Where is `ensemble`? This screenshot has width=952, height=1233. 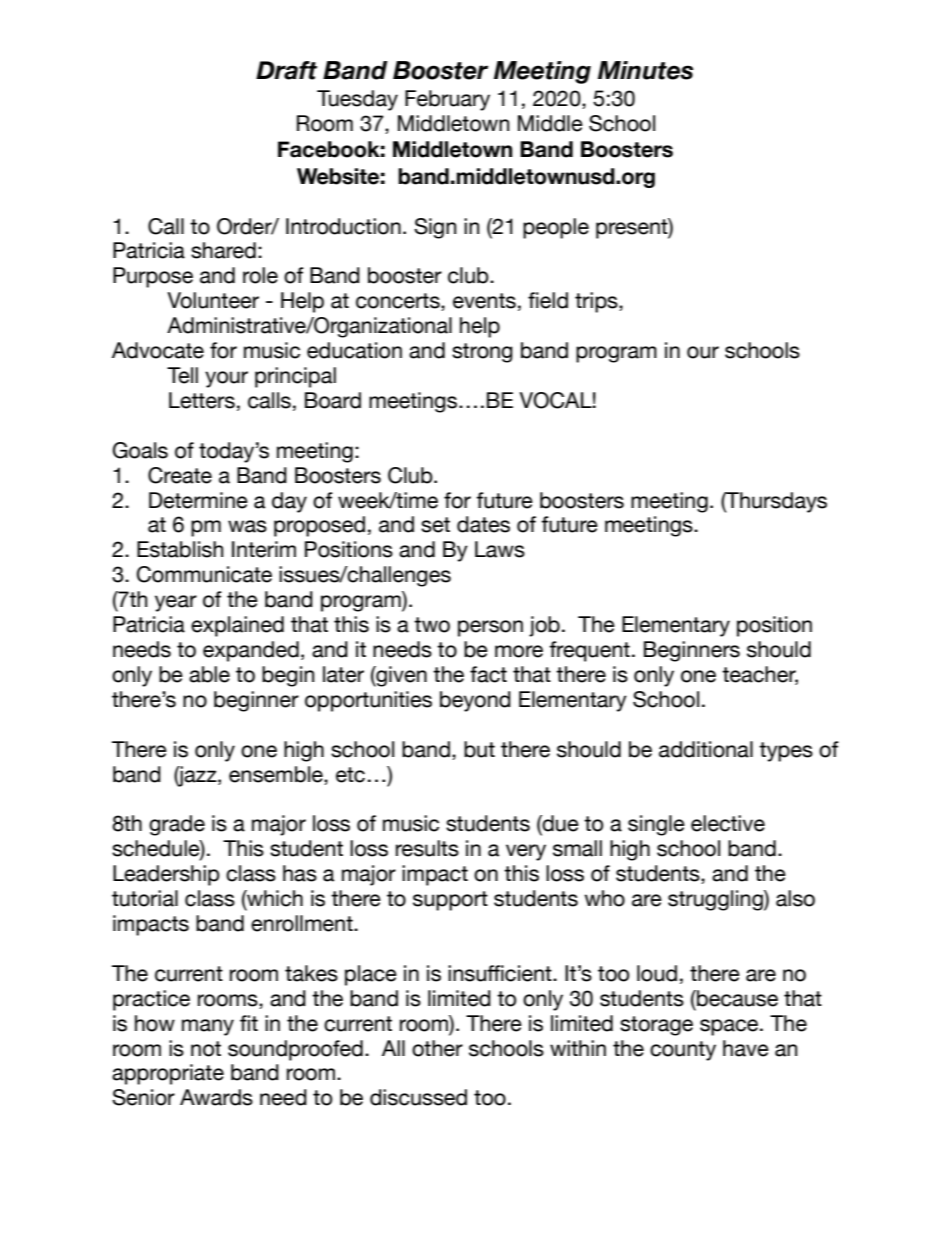
ensemble is located at coordinates (277, 774).
